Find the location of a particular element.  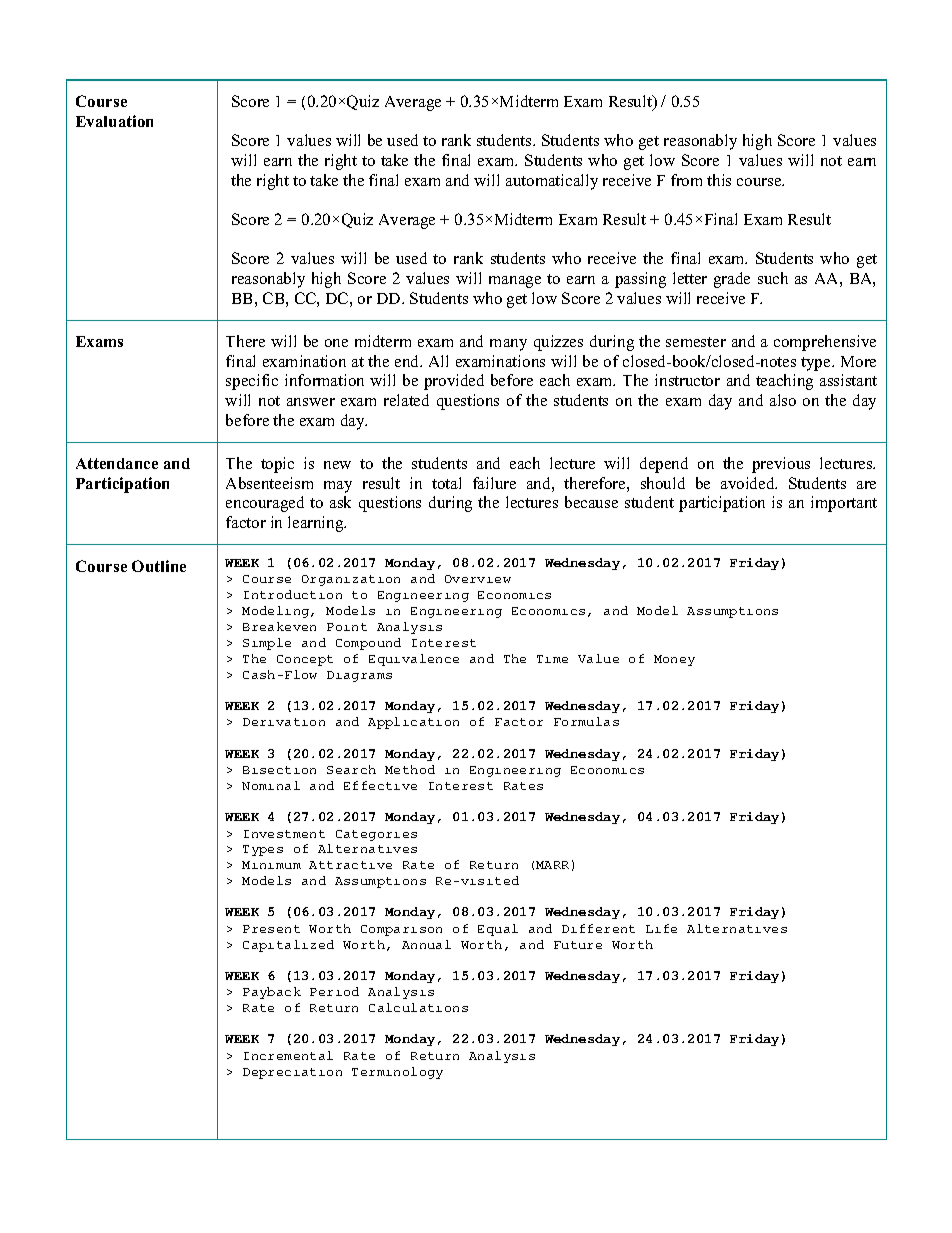

Overview is located at coordinates (478, 579).
